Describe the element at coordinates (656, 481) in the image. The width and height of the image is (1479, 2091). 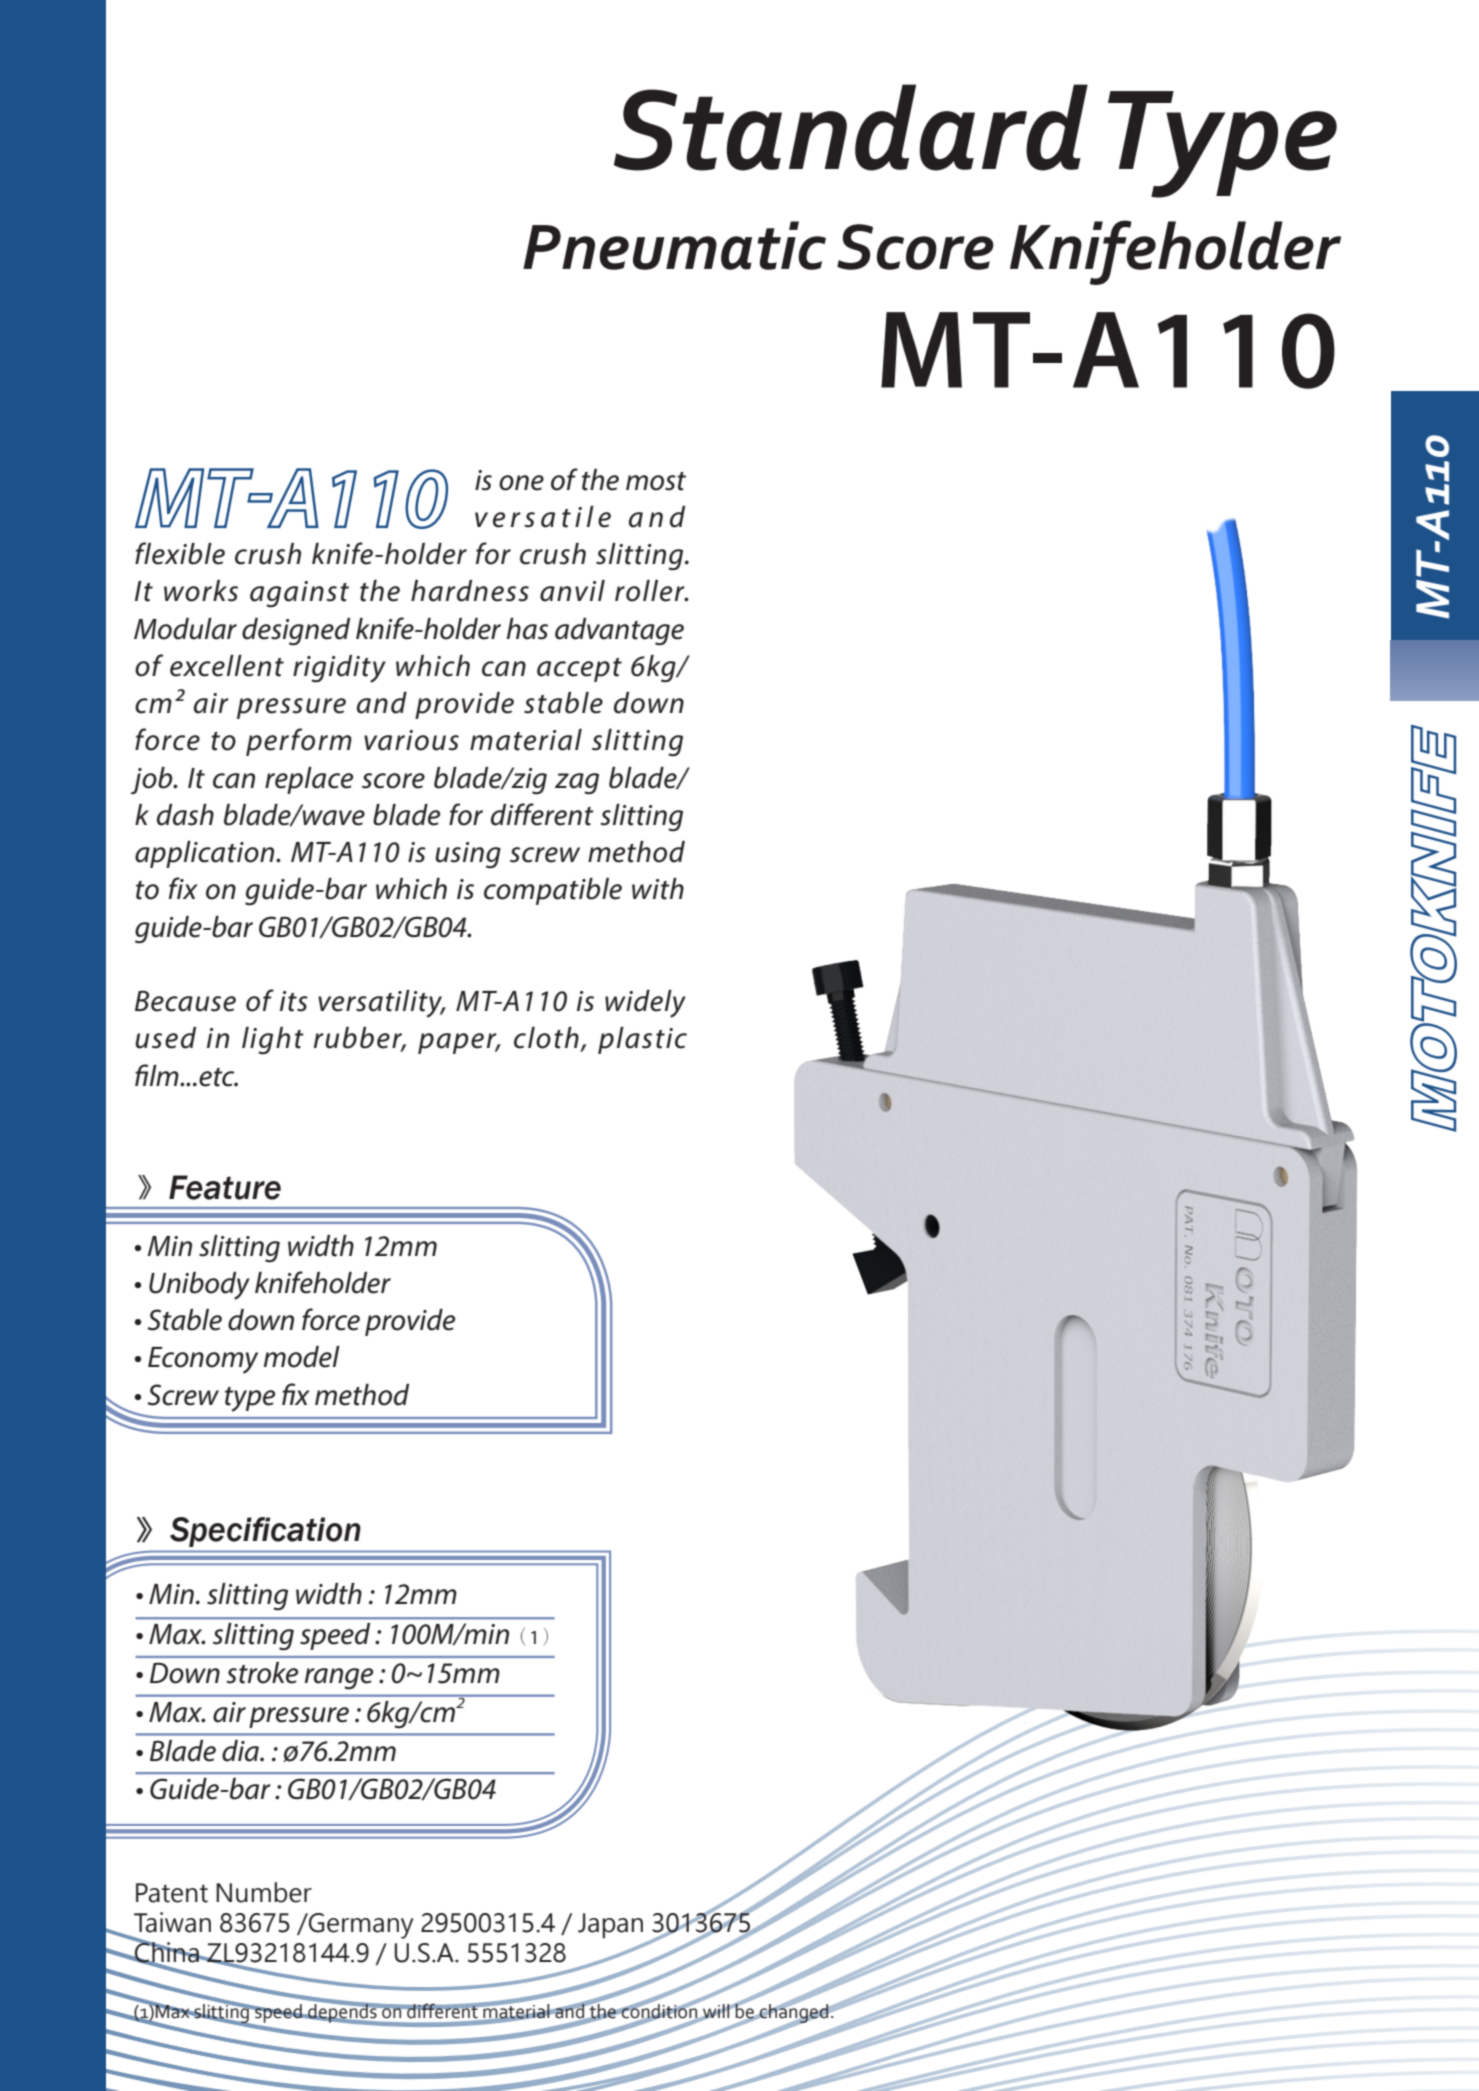
I see `most` at that location.
